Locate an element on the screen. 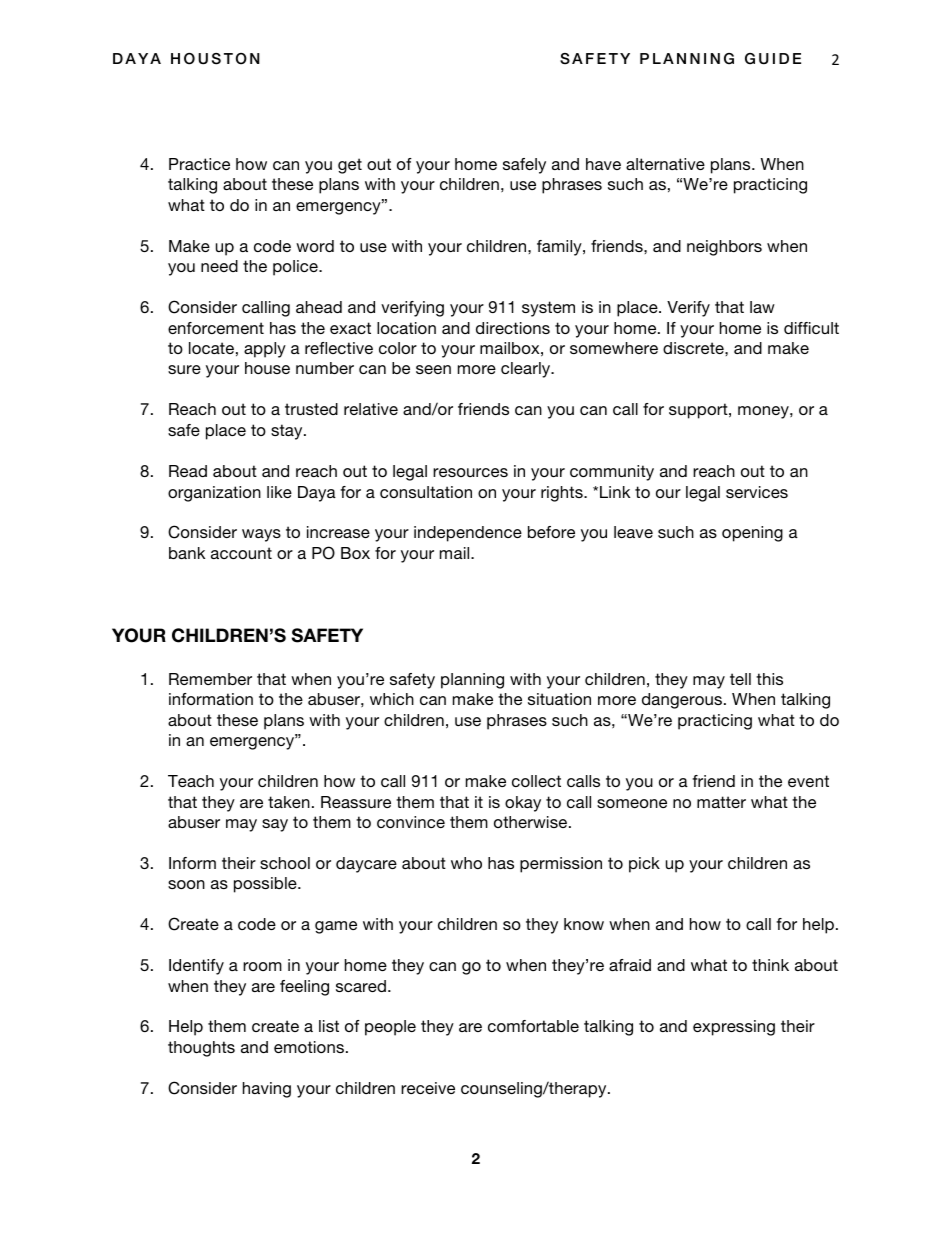 The width and height of the screenshot is (952, 1233). matter is located at coordinates (721, 802).
